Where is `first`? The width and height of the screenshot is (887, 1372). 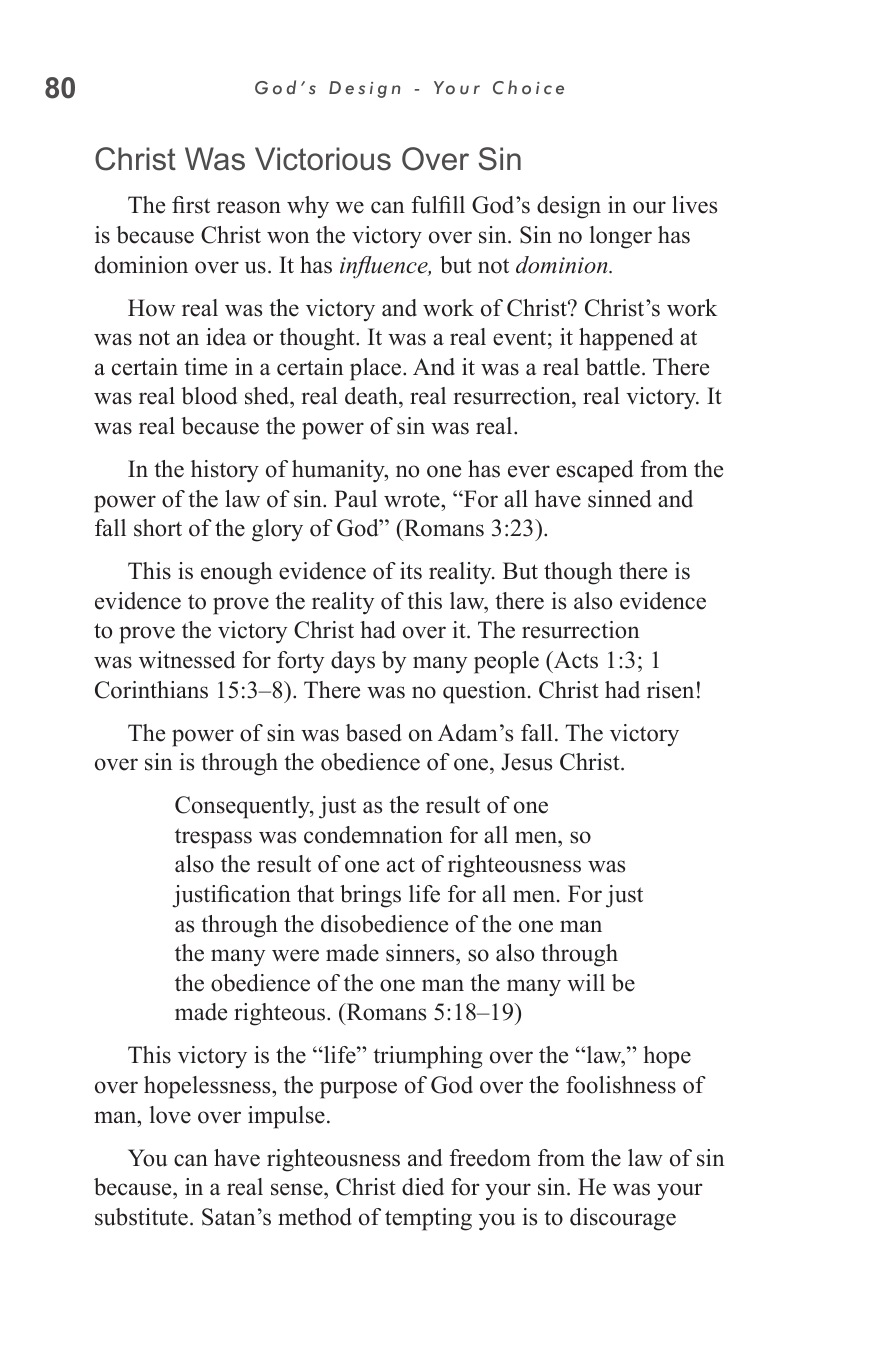 first is located at coordinates (191, 205).
